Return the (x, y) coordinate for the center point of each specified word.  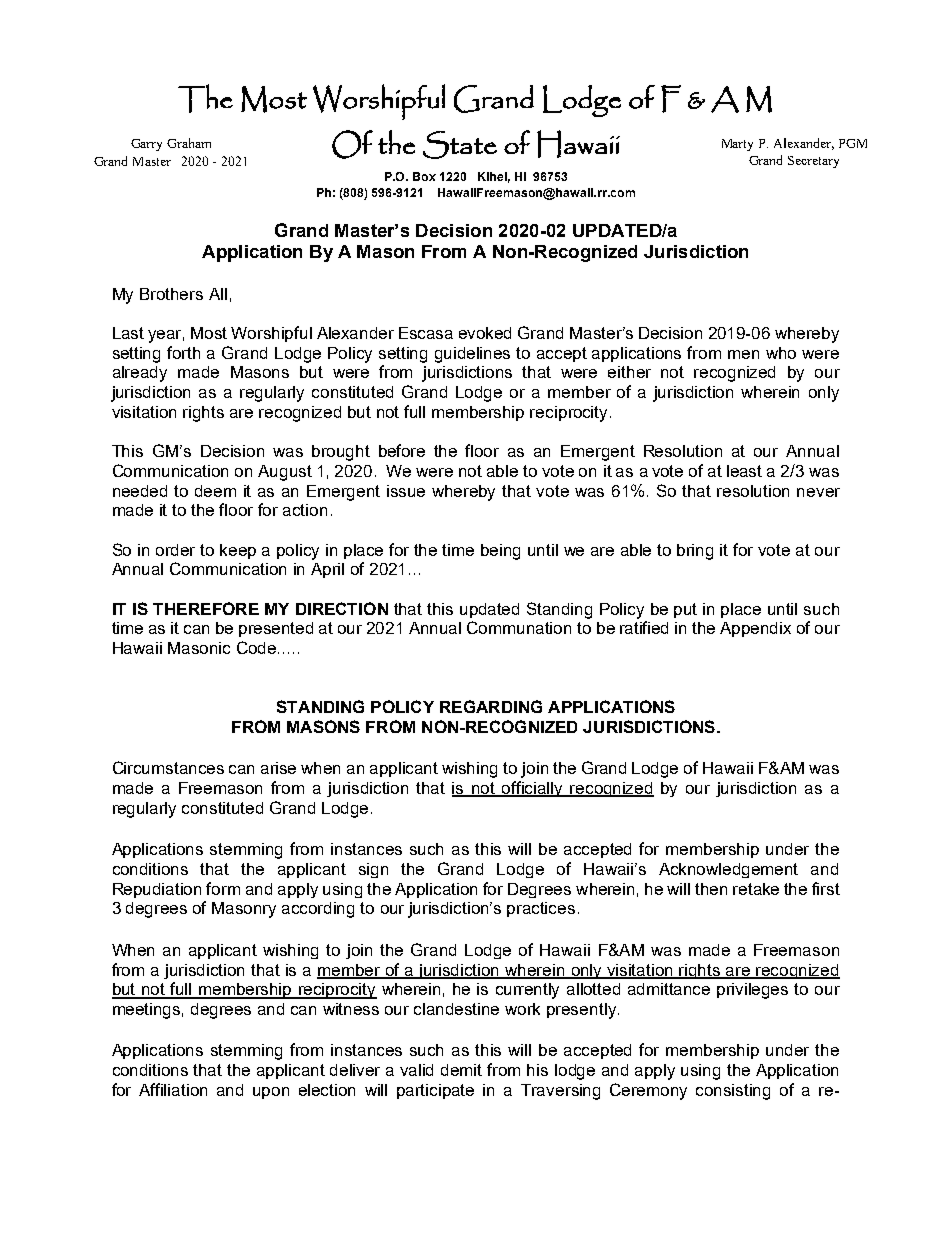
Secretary (813, 162)
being (500, 552)
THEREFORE (206, 608)
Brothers (171, 294)
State (460, 145)
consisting (733, 1092)
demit (461, 1070)
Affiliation (173, 1089)
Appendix (755, 629)
